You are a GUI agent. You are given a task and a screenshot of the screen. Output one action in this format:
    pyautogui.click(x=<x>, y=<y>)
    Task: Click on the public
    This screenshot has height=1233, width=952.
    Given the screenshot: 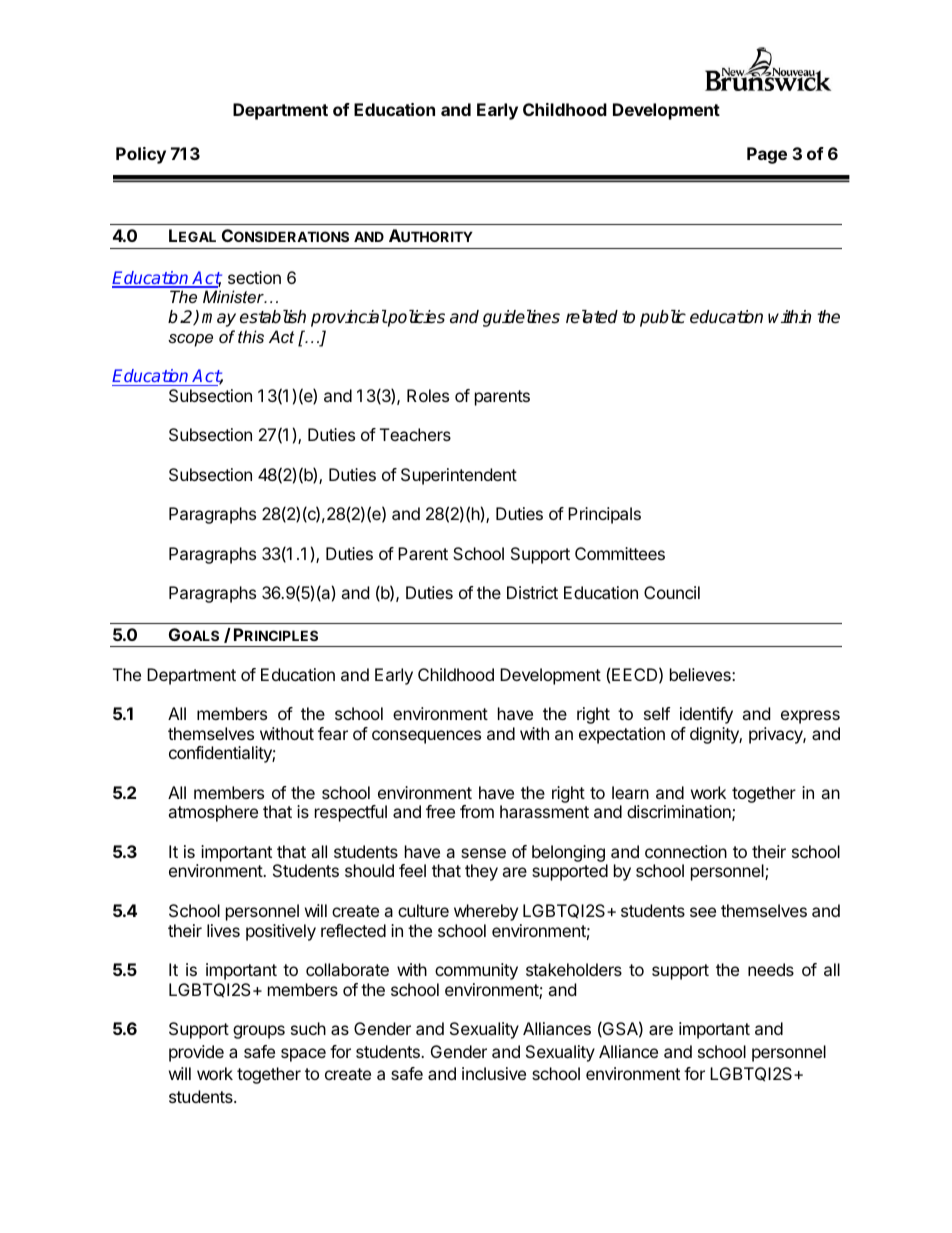 What is the action you would take?
    pyautogui.click(x=663, y=318)
